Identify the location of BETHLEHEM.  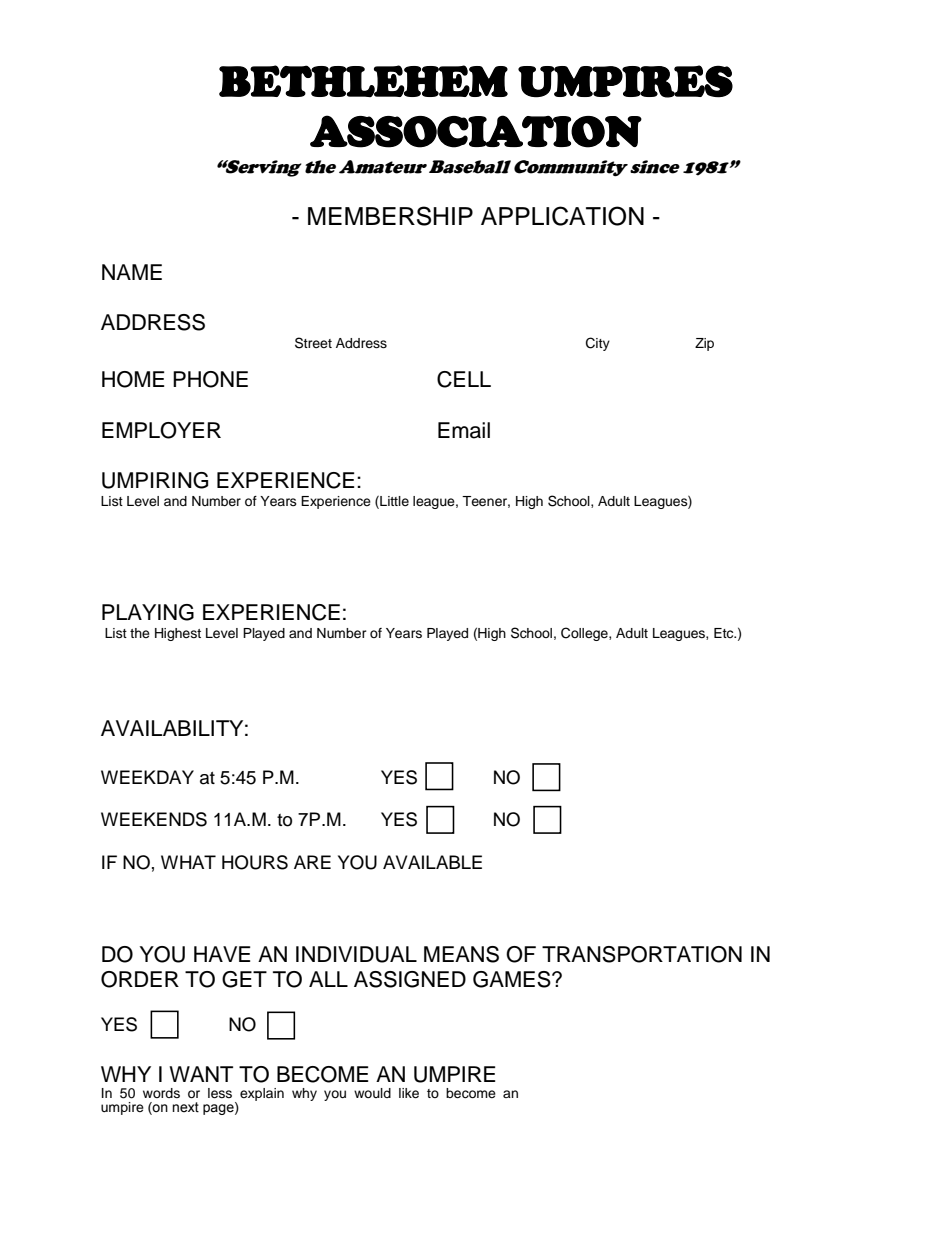
(363, 81).
